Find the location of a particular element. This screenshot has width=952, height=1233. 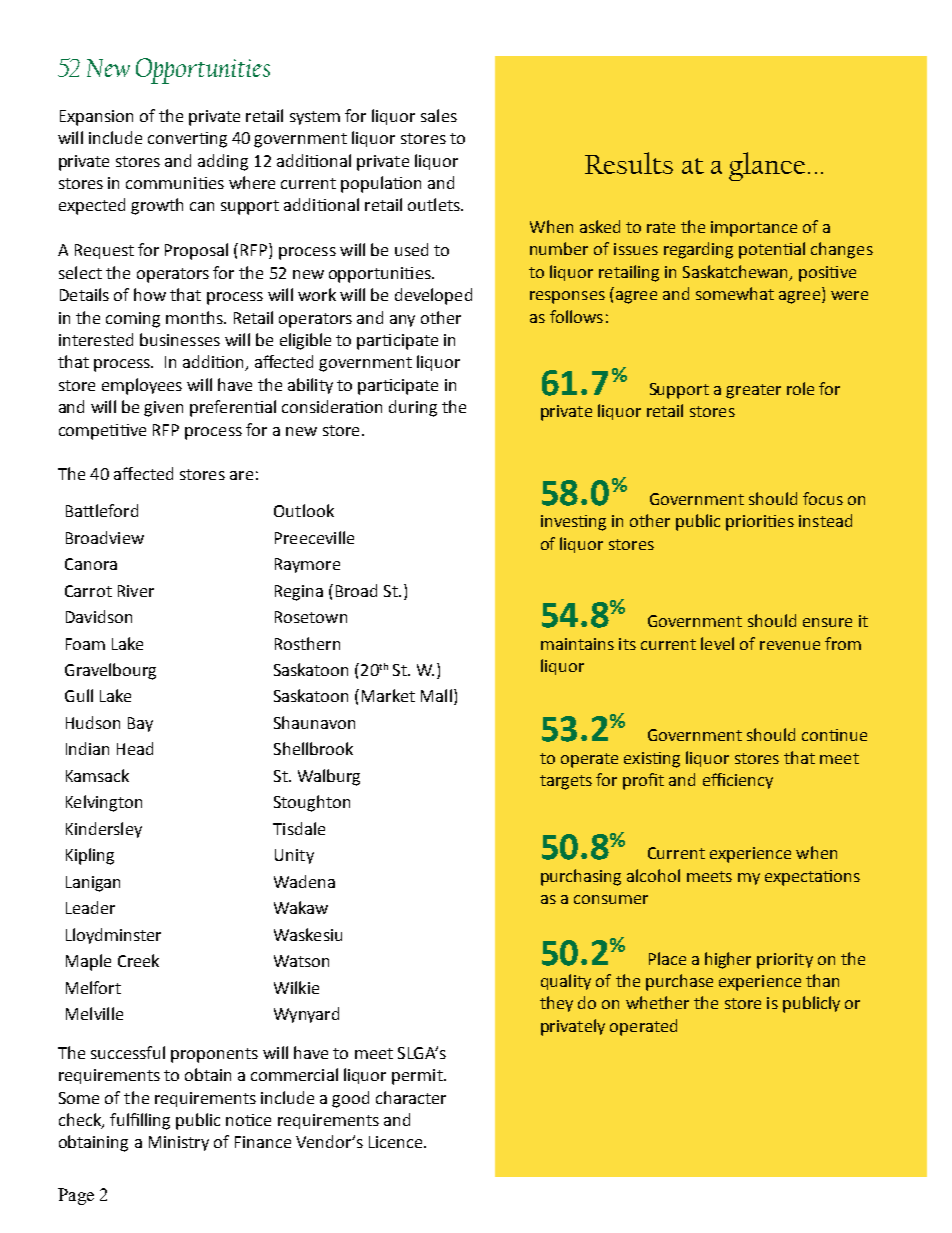

Licence is located at coordinates (397, 1142).
